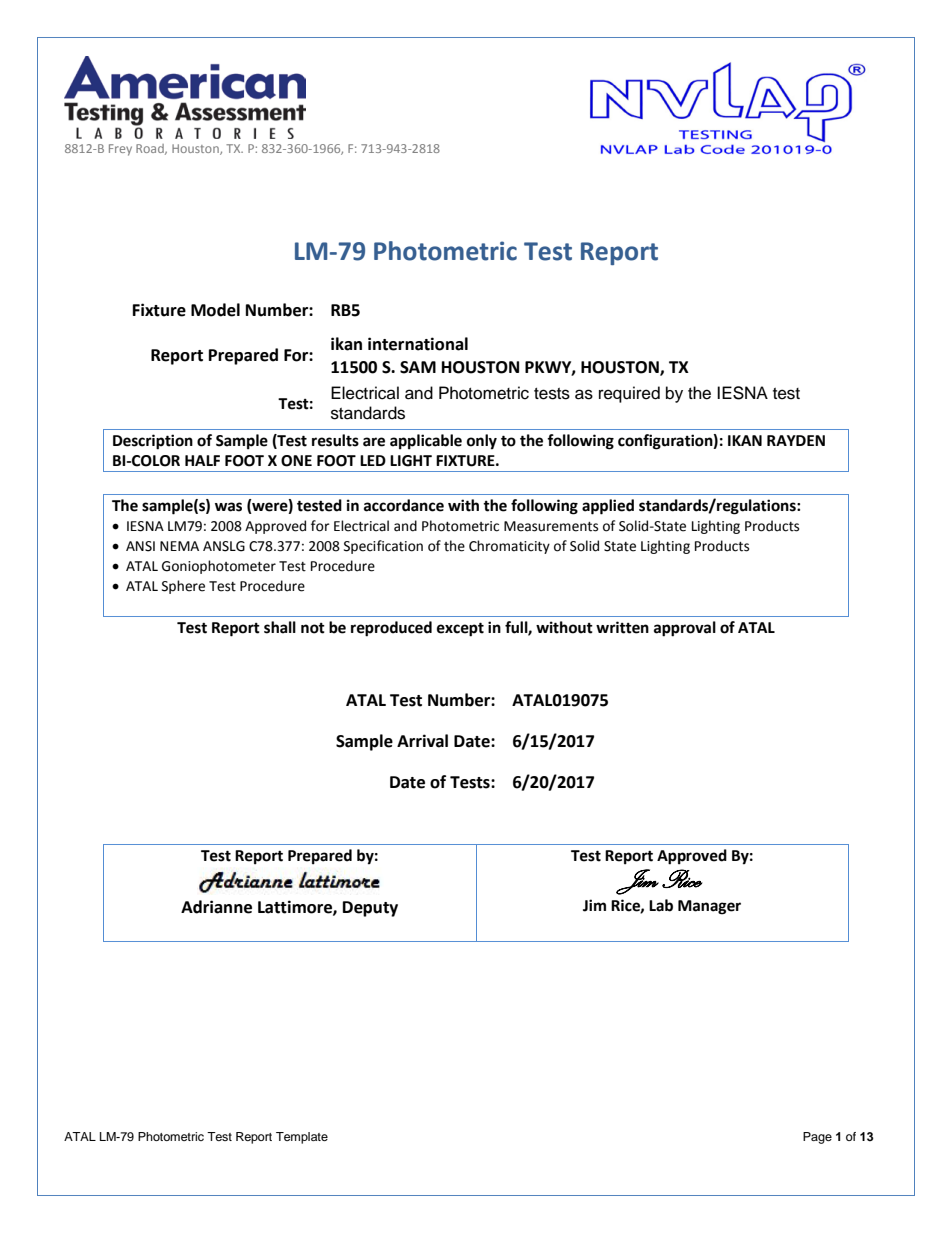 This image has height=1233, width=952. I want to click on applied, so click(608, 507).
